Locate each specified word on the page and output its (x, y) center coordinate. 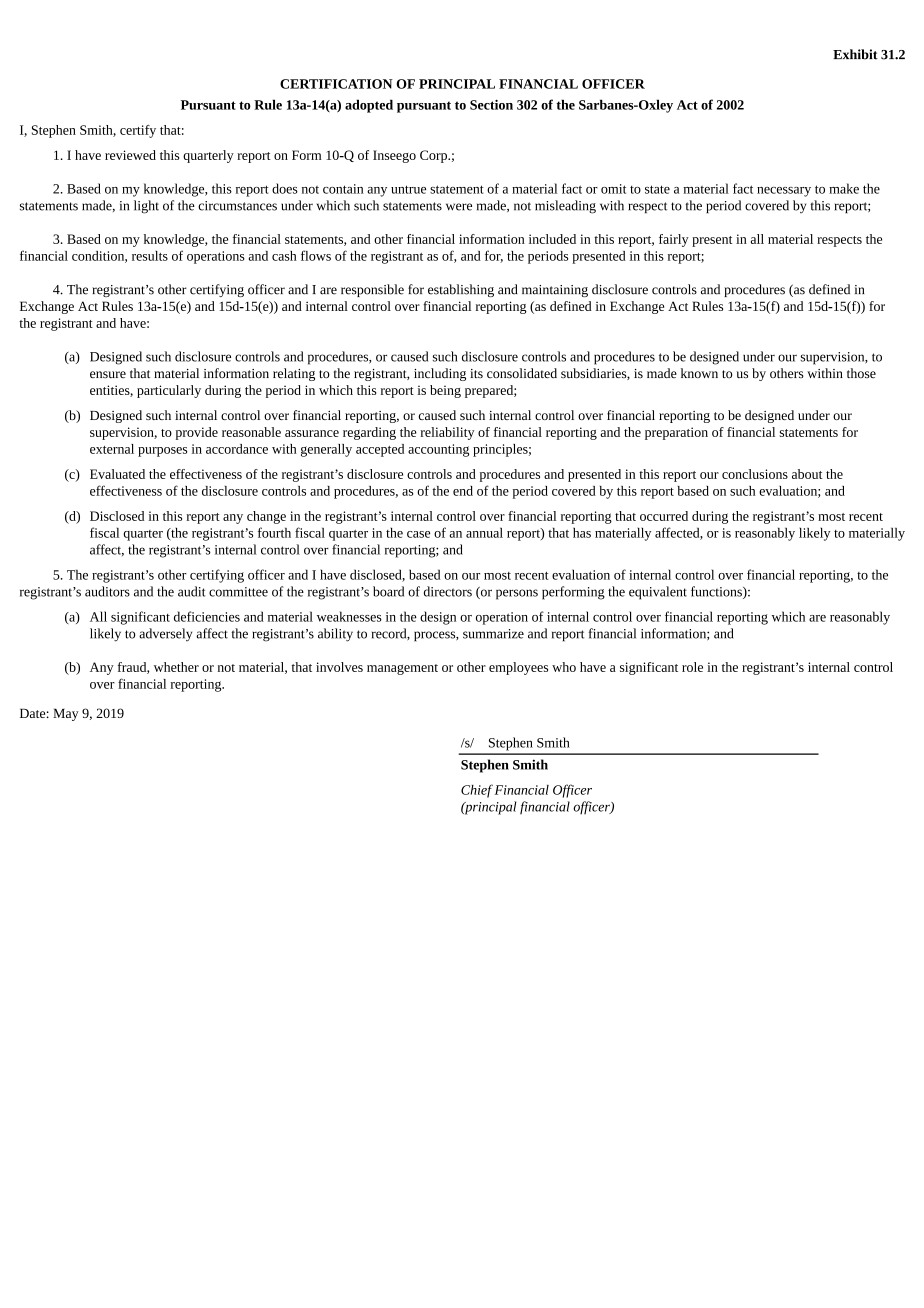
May (66, 714)
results (150, 256)
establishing (461, 290)
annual (484, 533)
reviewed (130, 155)
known (699, 373)
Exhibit (855, 54)
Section (491, 105)
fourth (274, 532)
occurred (664, 516)
